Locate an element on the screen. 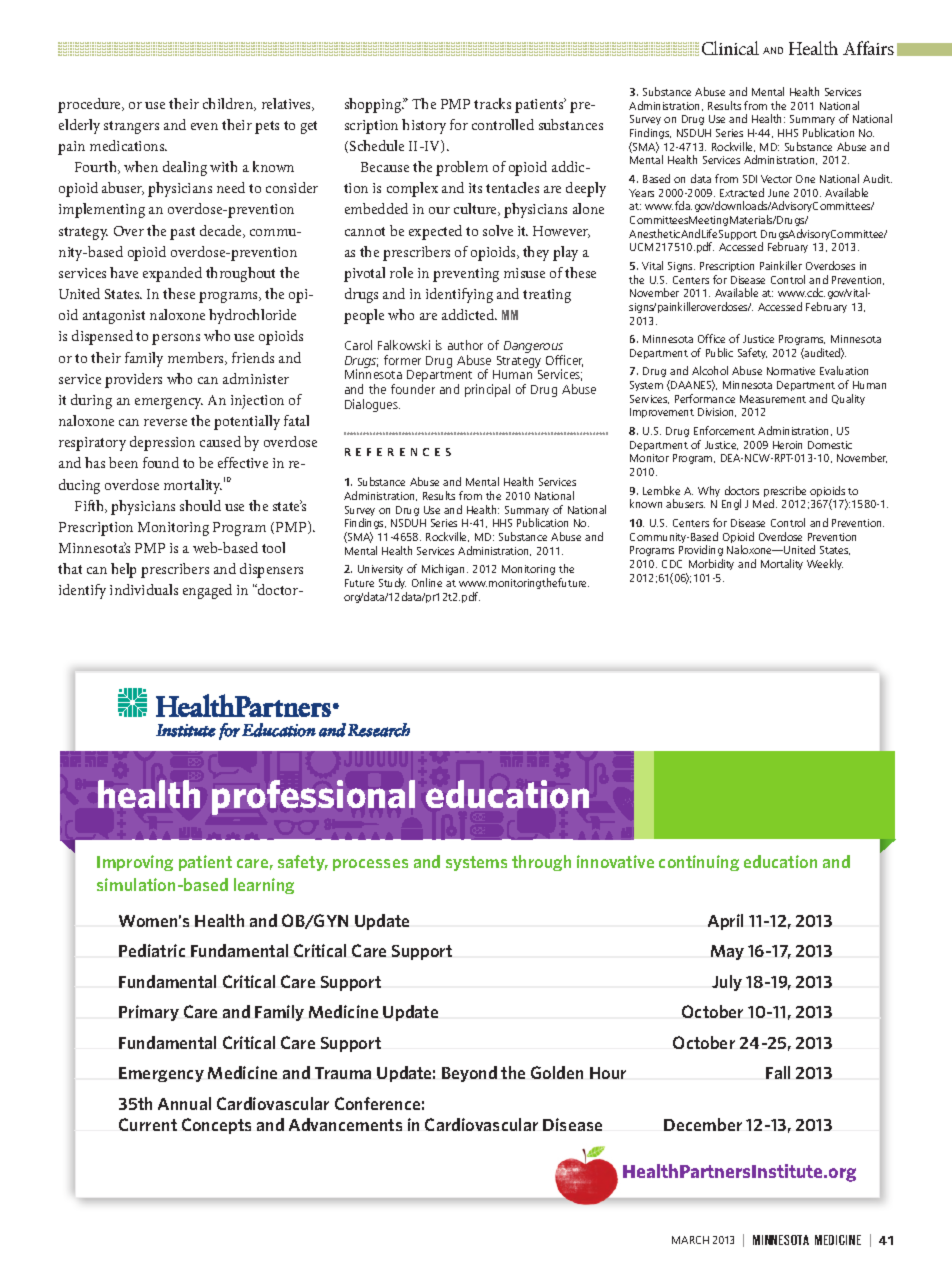 The image size is (952, 1275). Normative is located at coordinates (791, 371).
